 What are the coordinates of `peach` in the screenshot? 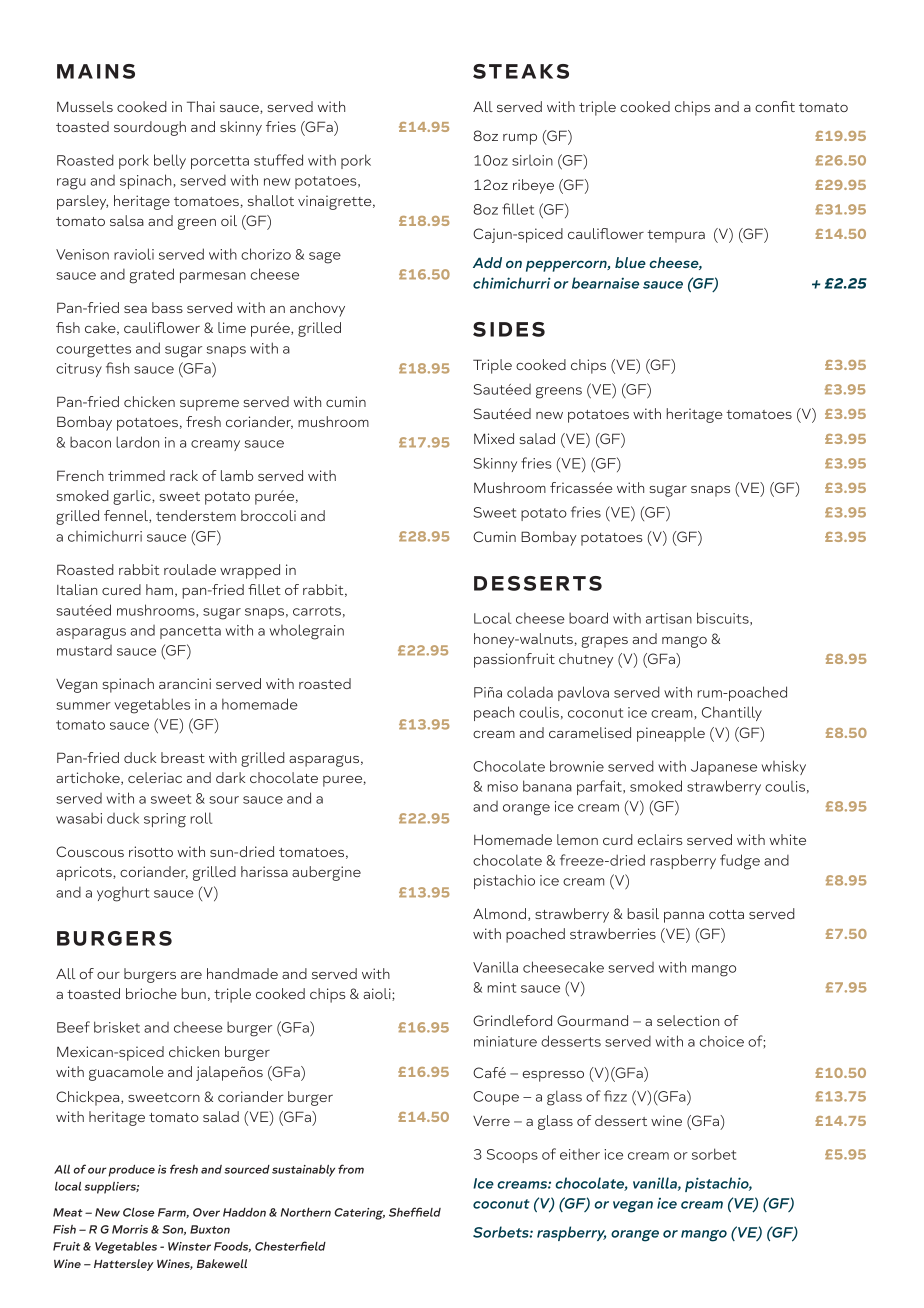 It's located at (494, 713).
